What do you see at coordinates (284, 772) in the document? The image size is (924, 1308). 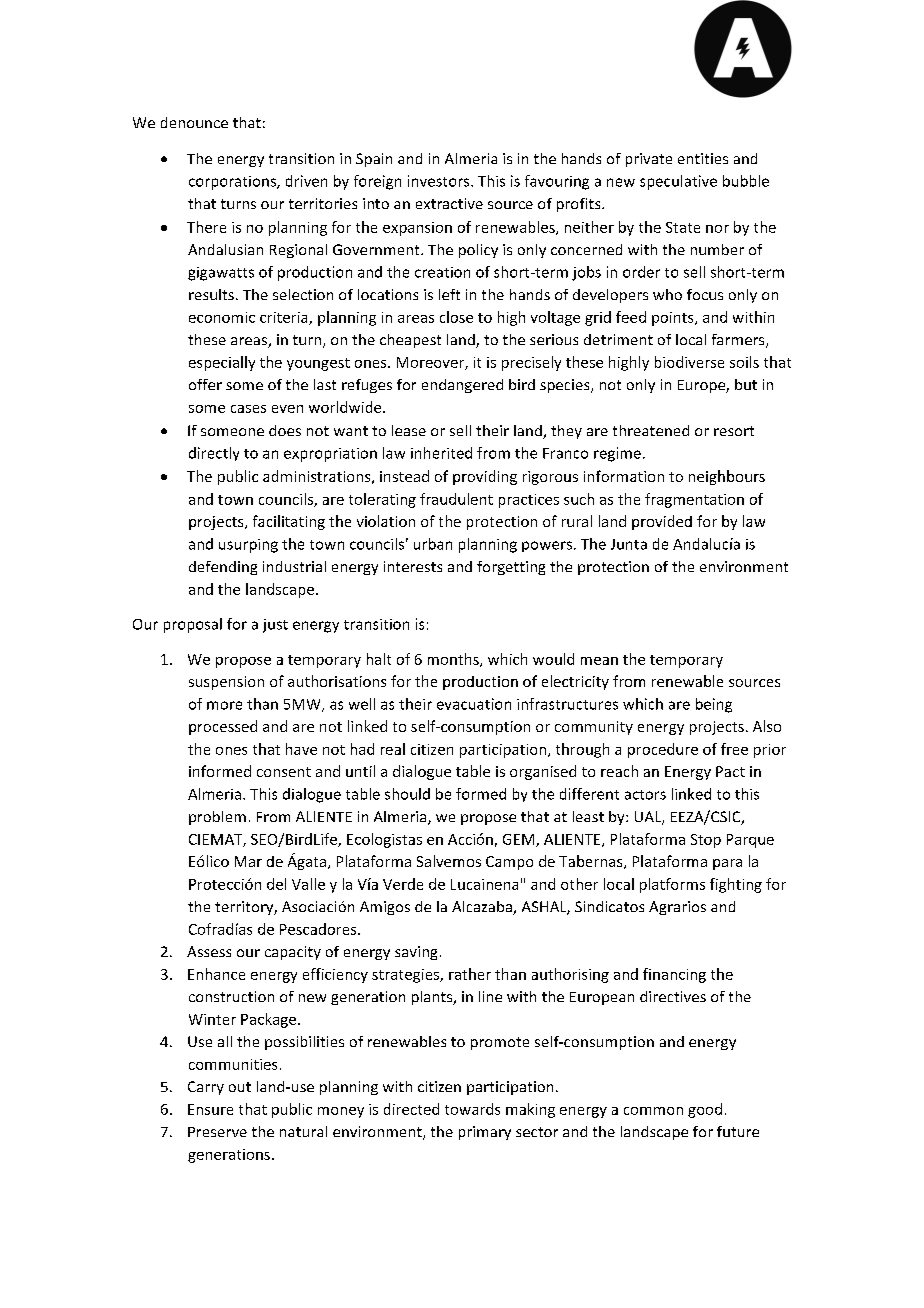 I see `consent` at bounding box center [284, 772].
